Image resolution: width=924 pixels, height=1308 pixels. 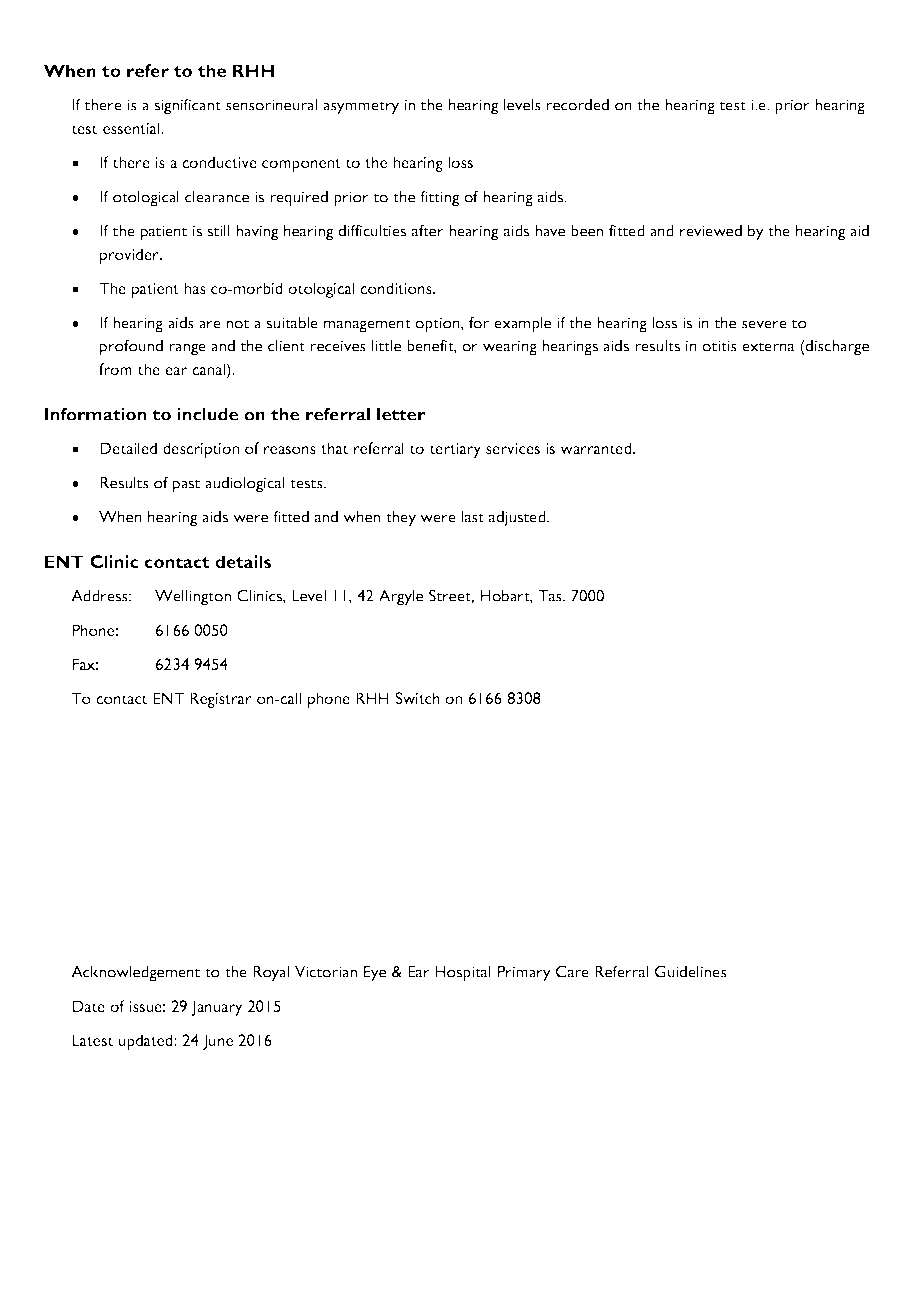 I want to click on Guidelines, so click(x=691, y=971).
